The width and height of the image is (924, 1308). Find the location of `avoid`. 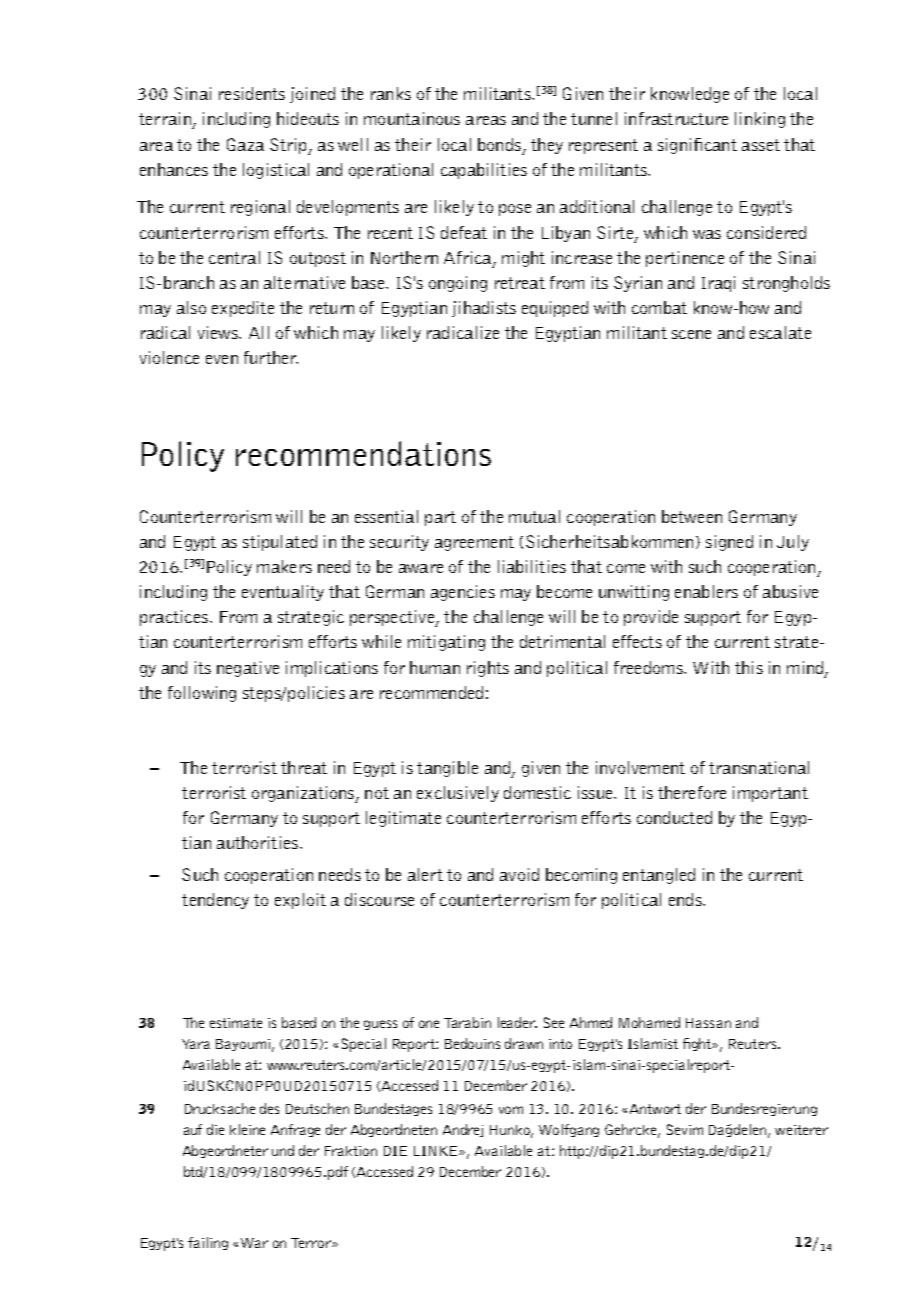

avoid is located at coordinates (519, 874).
